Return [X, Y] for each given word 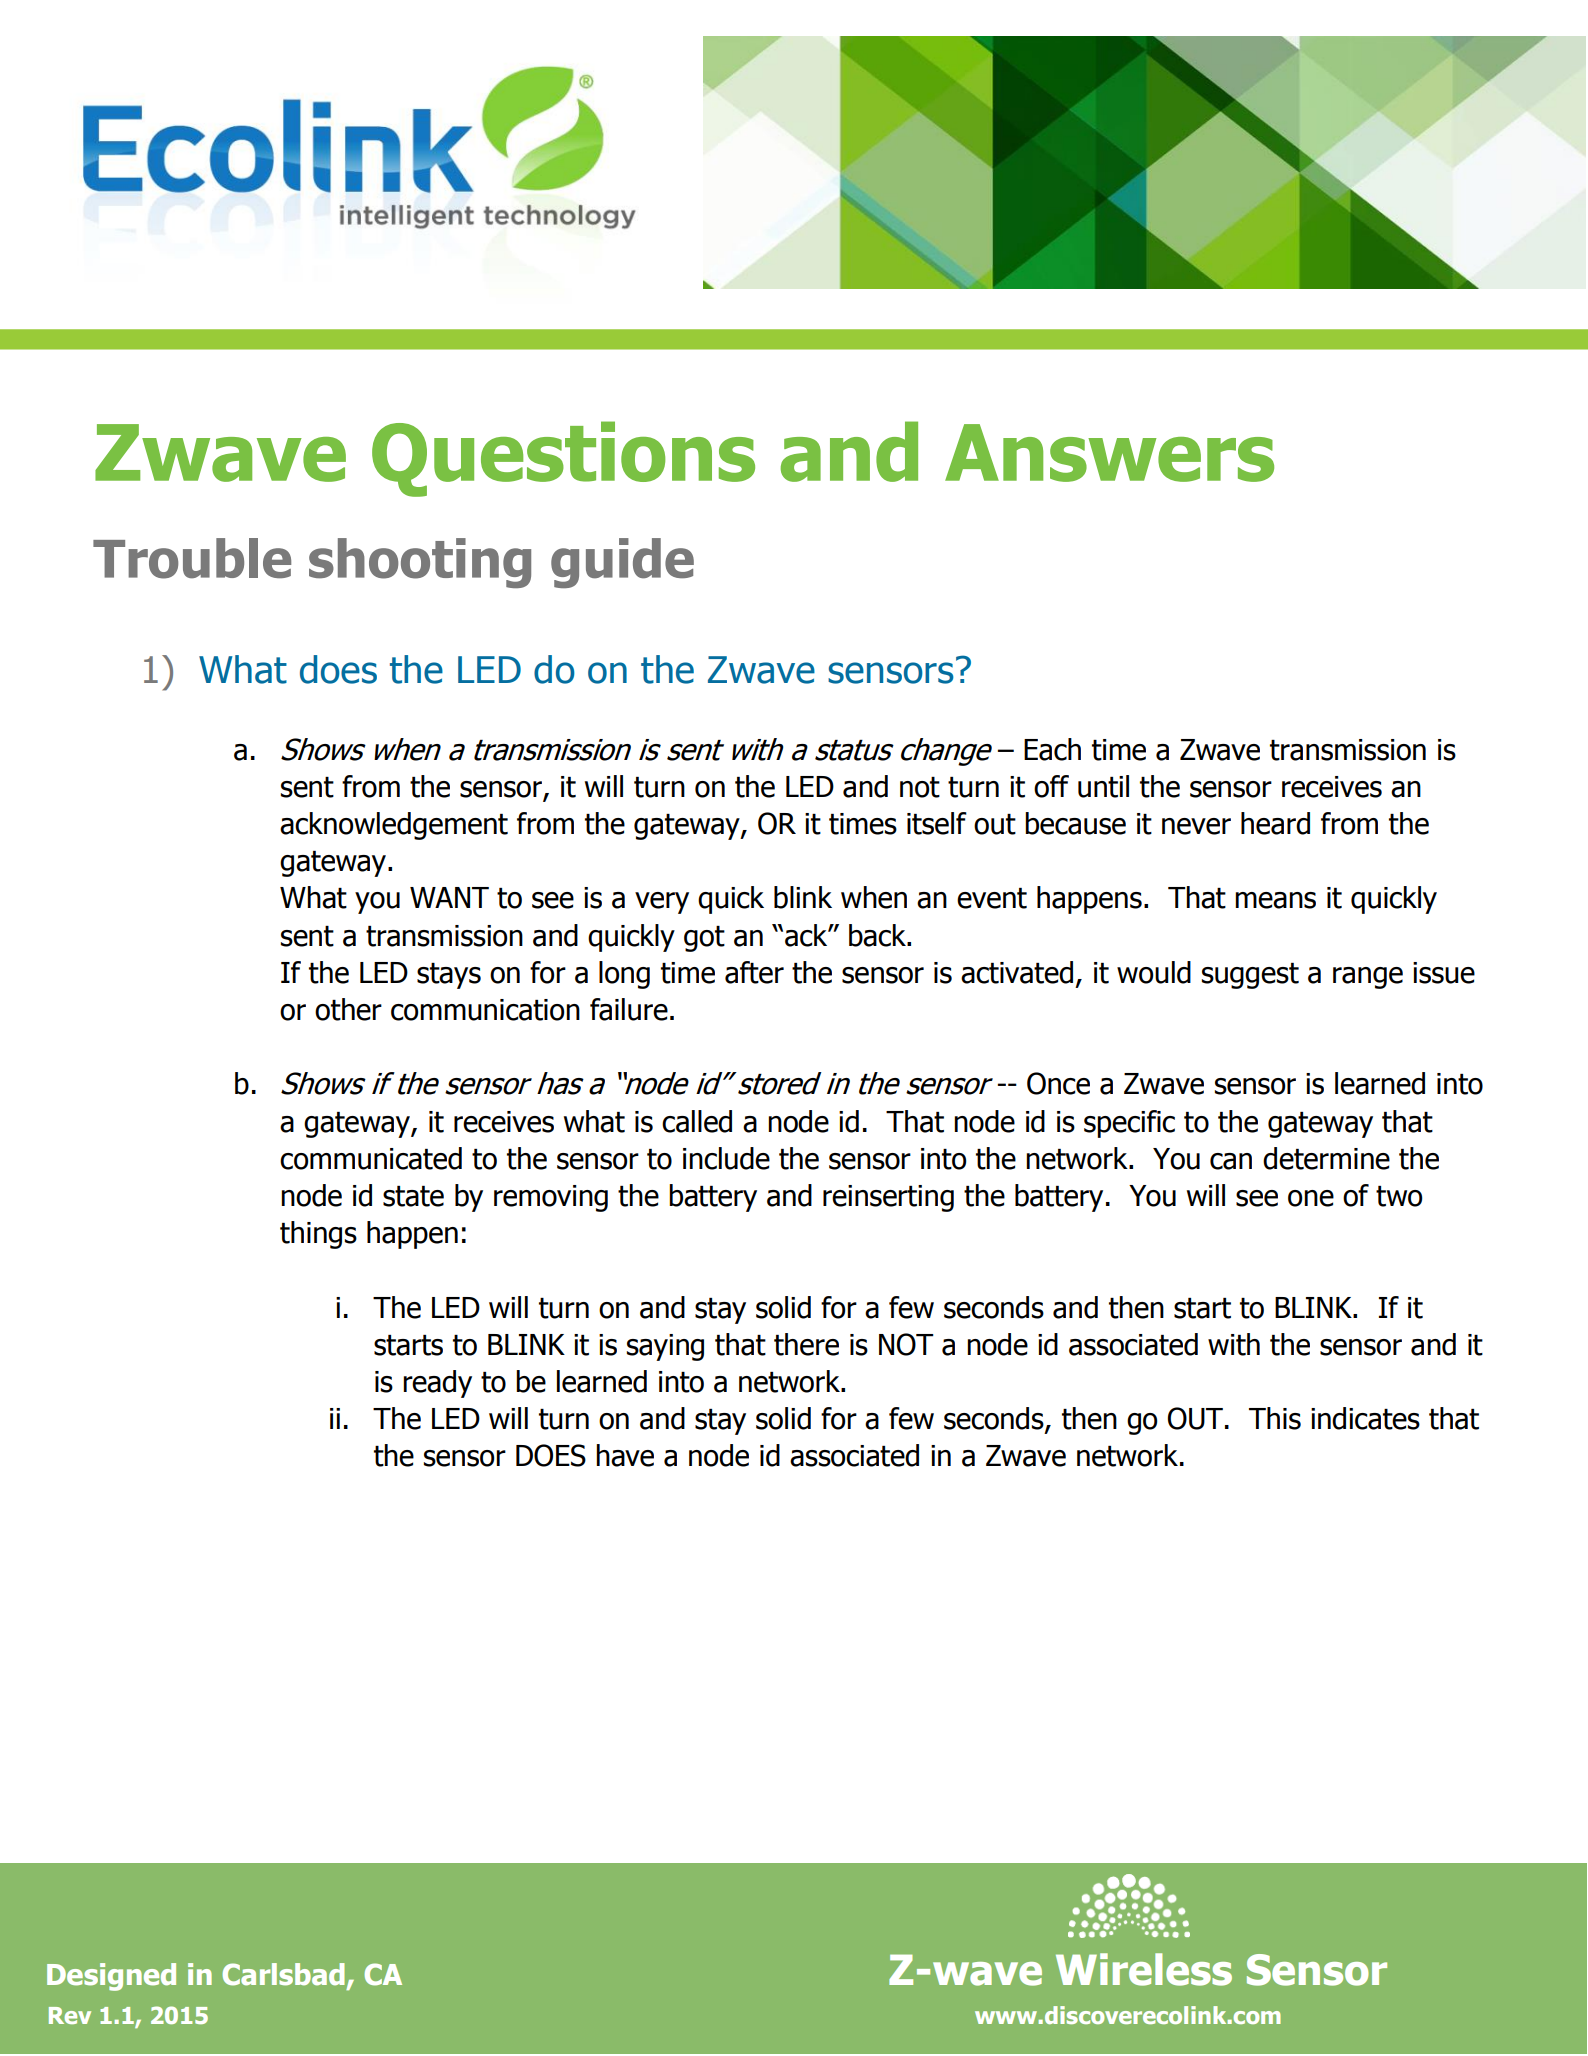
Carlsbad [283, 1974]
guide [622, 563]
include [726, 1158]
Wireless [1144, 1969]
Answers [1109, 453]
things [318, 1235]
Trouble [192, 558]
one [1311, 1198]
